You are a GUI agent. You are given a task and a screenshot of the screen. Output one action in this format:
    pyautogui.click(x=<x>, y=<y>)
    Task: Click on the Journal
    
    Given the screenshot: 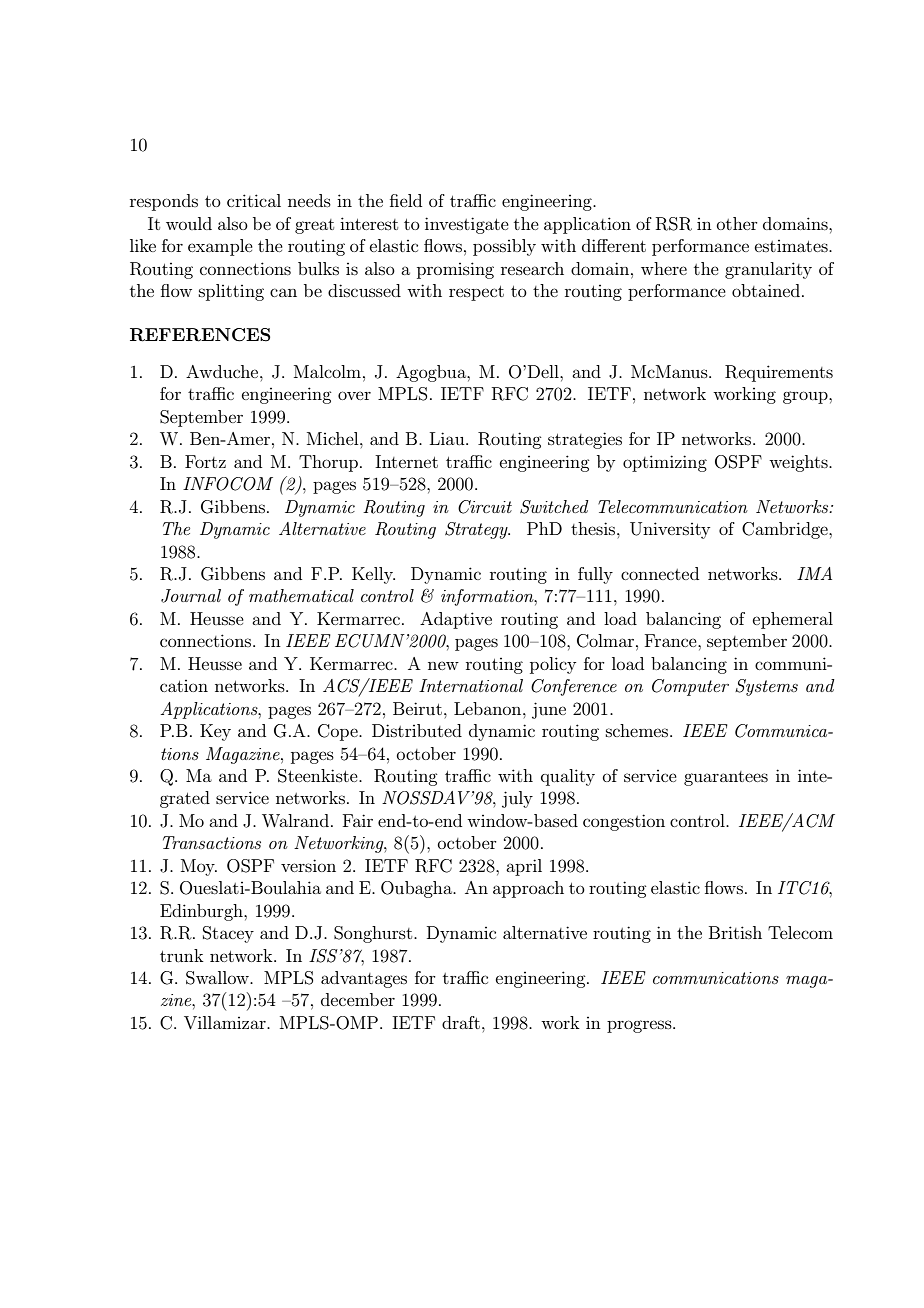 What is the action you would take?
    pyautogui.click(x=191, y=596)
